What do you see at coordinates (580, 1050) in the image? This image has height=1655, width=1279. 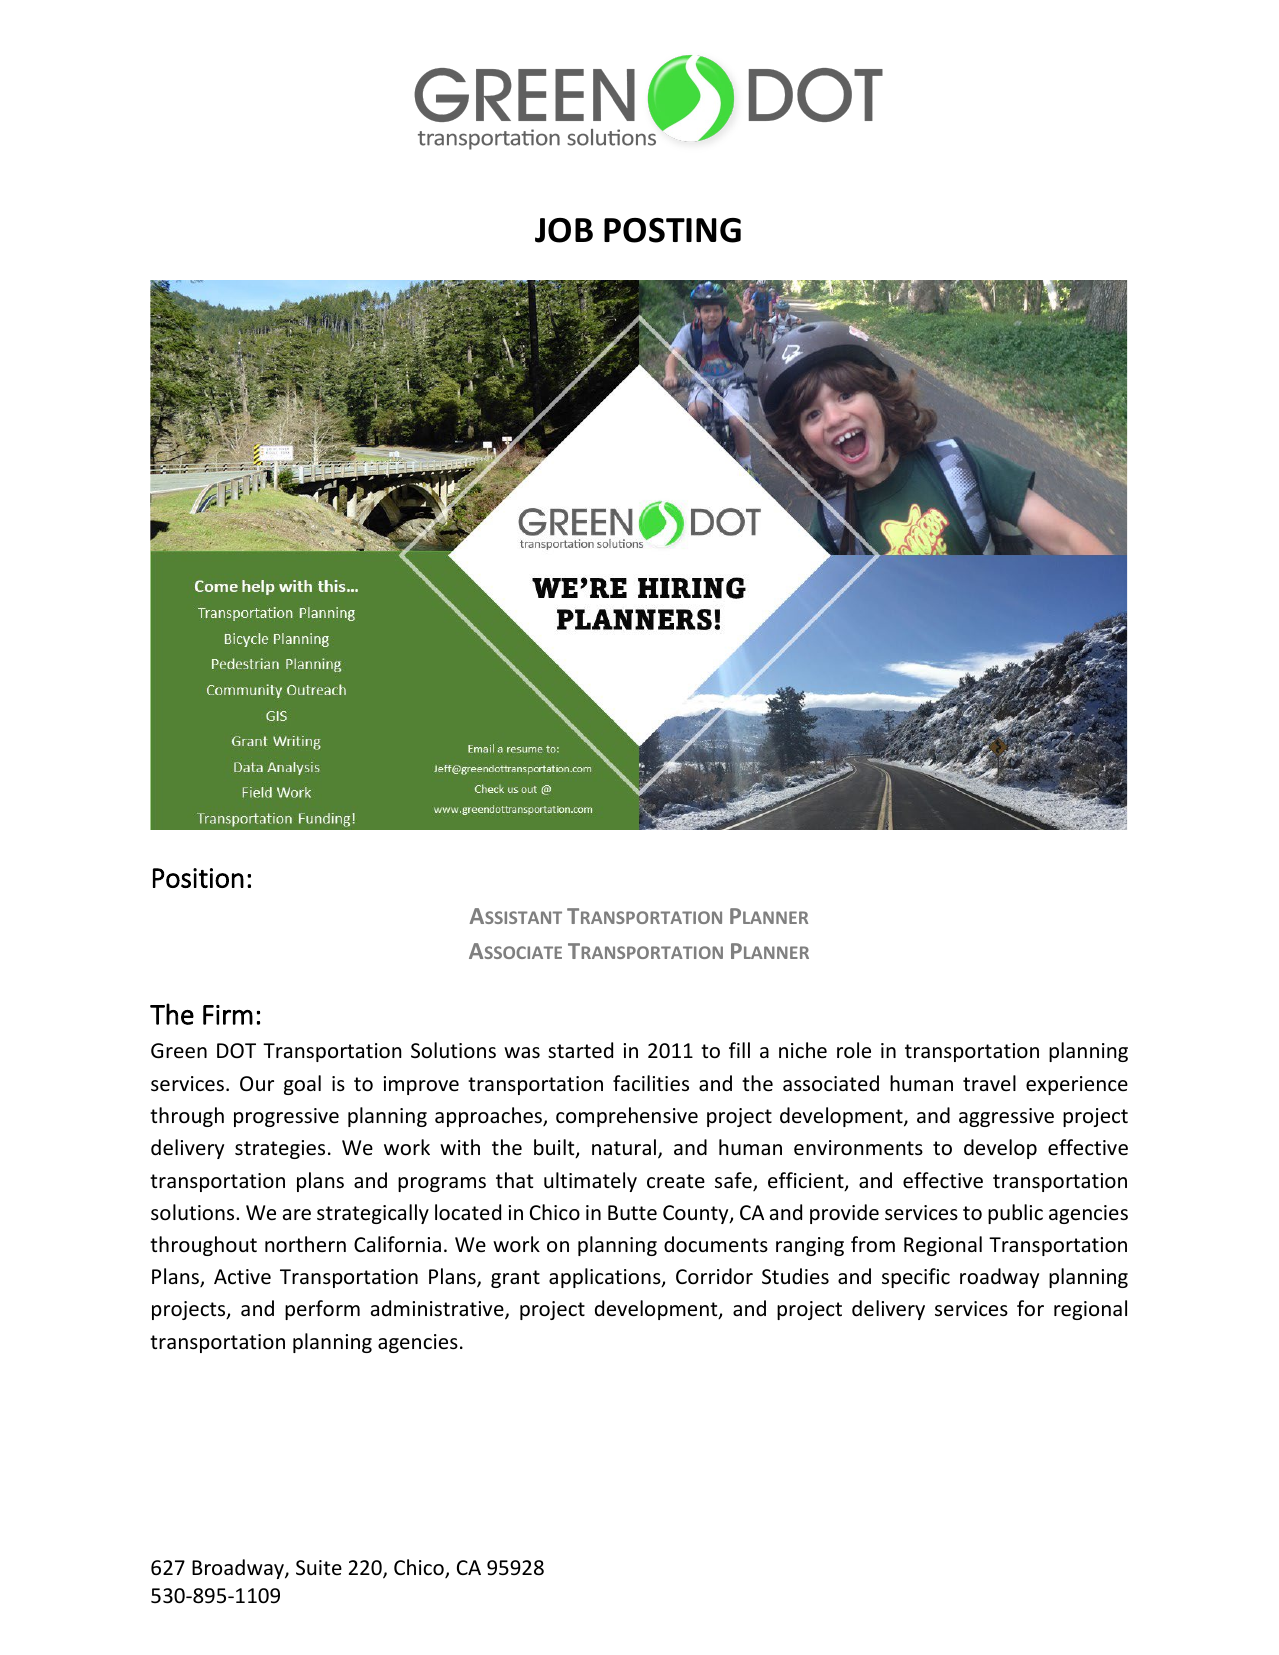 I see `started` at bounding box center [580, 1050].
